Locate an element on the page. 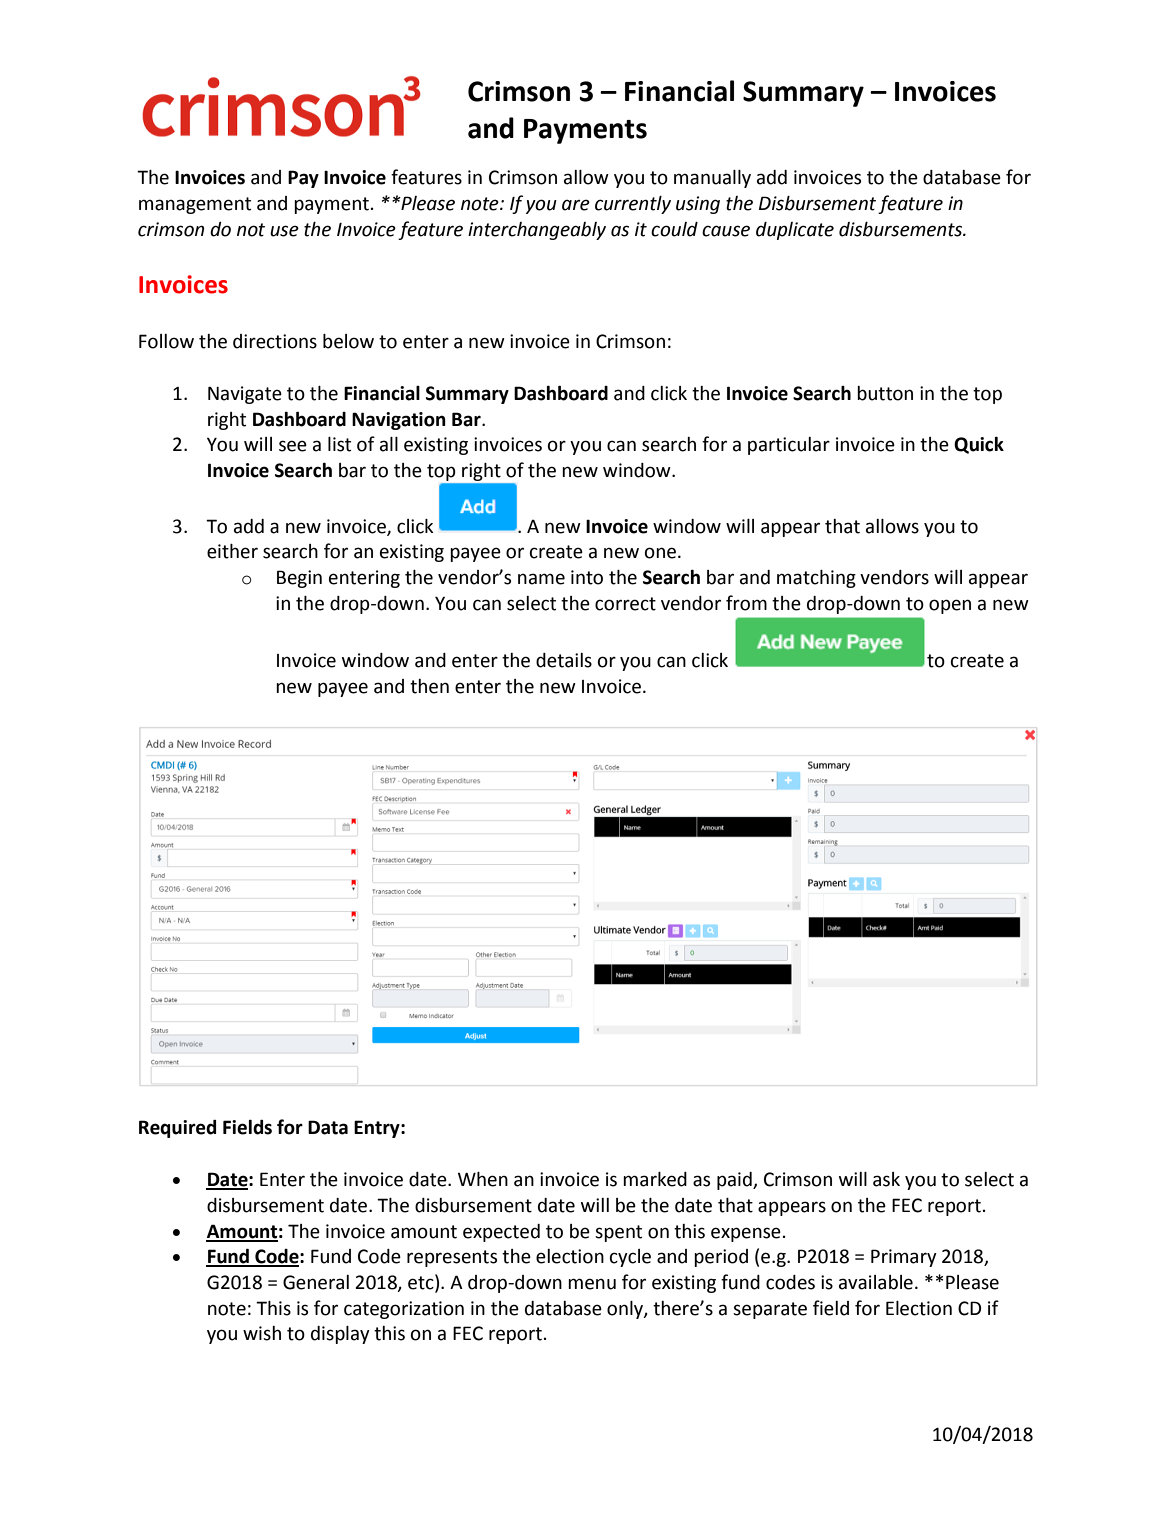 The image size is (1171, 1515). duplicate is located at coordinates (795, 231).
